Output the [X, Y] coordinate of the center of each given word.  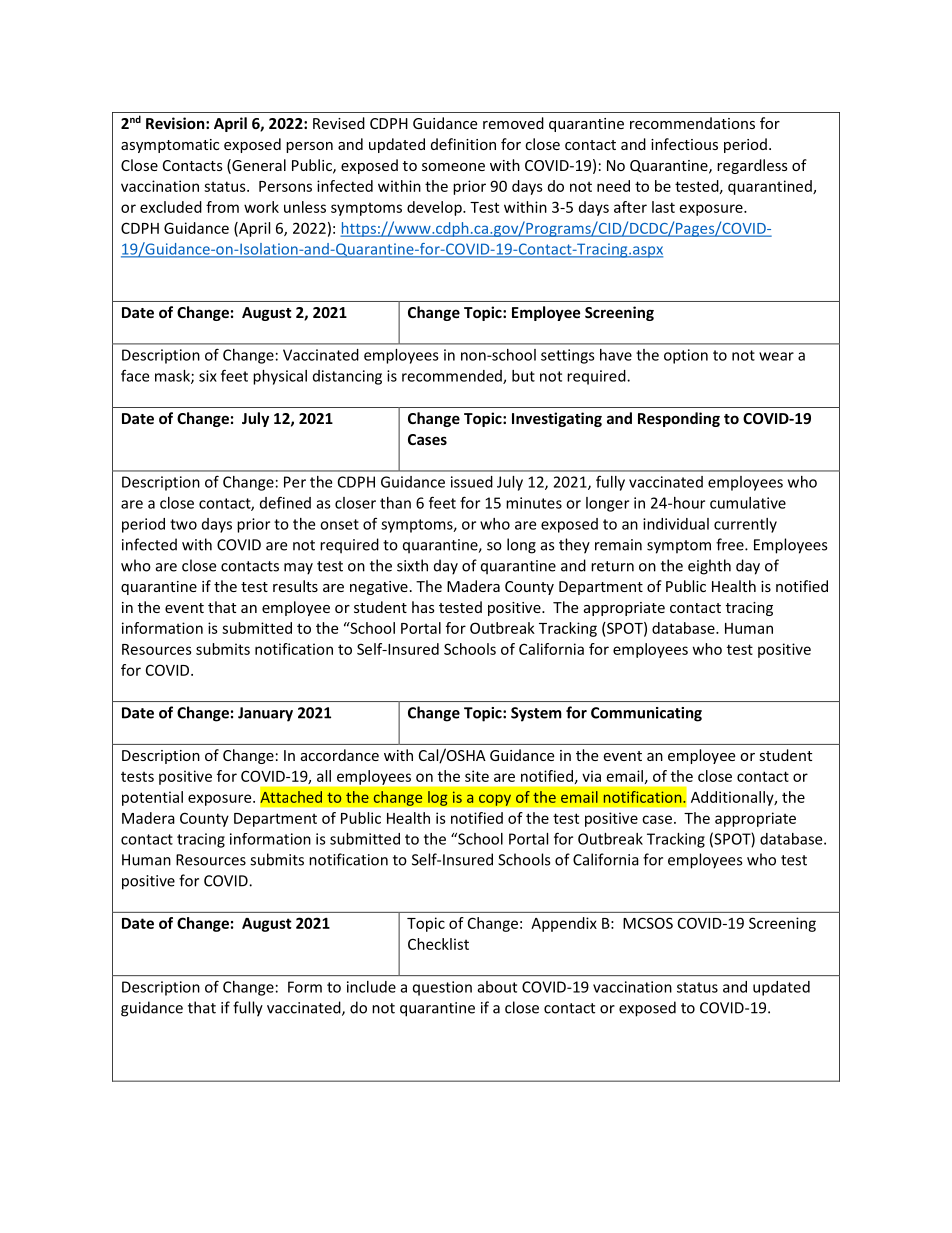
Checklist [438, 944]
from [222, 207]
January [265, 714]
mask [173, 377]
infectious [684, 144]
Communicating [646, 714]
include [371, 987]
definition [463, 144]
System [536, 714]
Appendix [564, 924]
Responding [679, 419]
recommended [453, 377]
